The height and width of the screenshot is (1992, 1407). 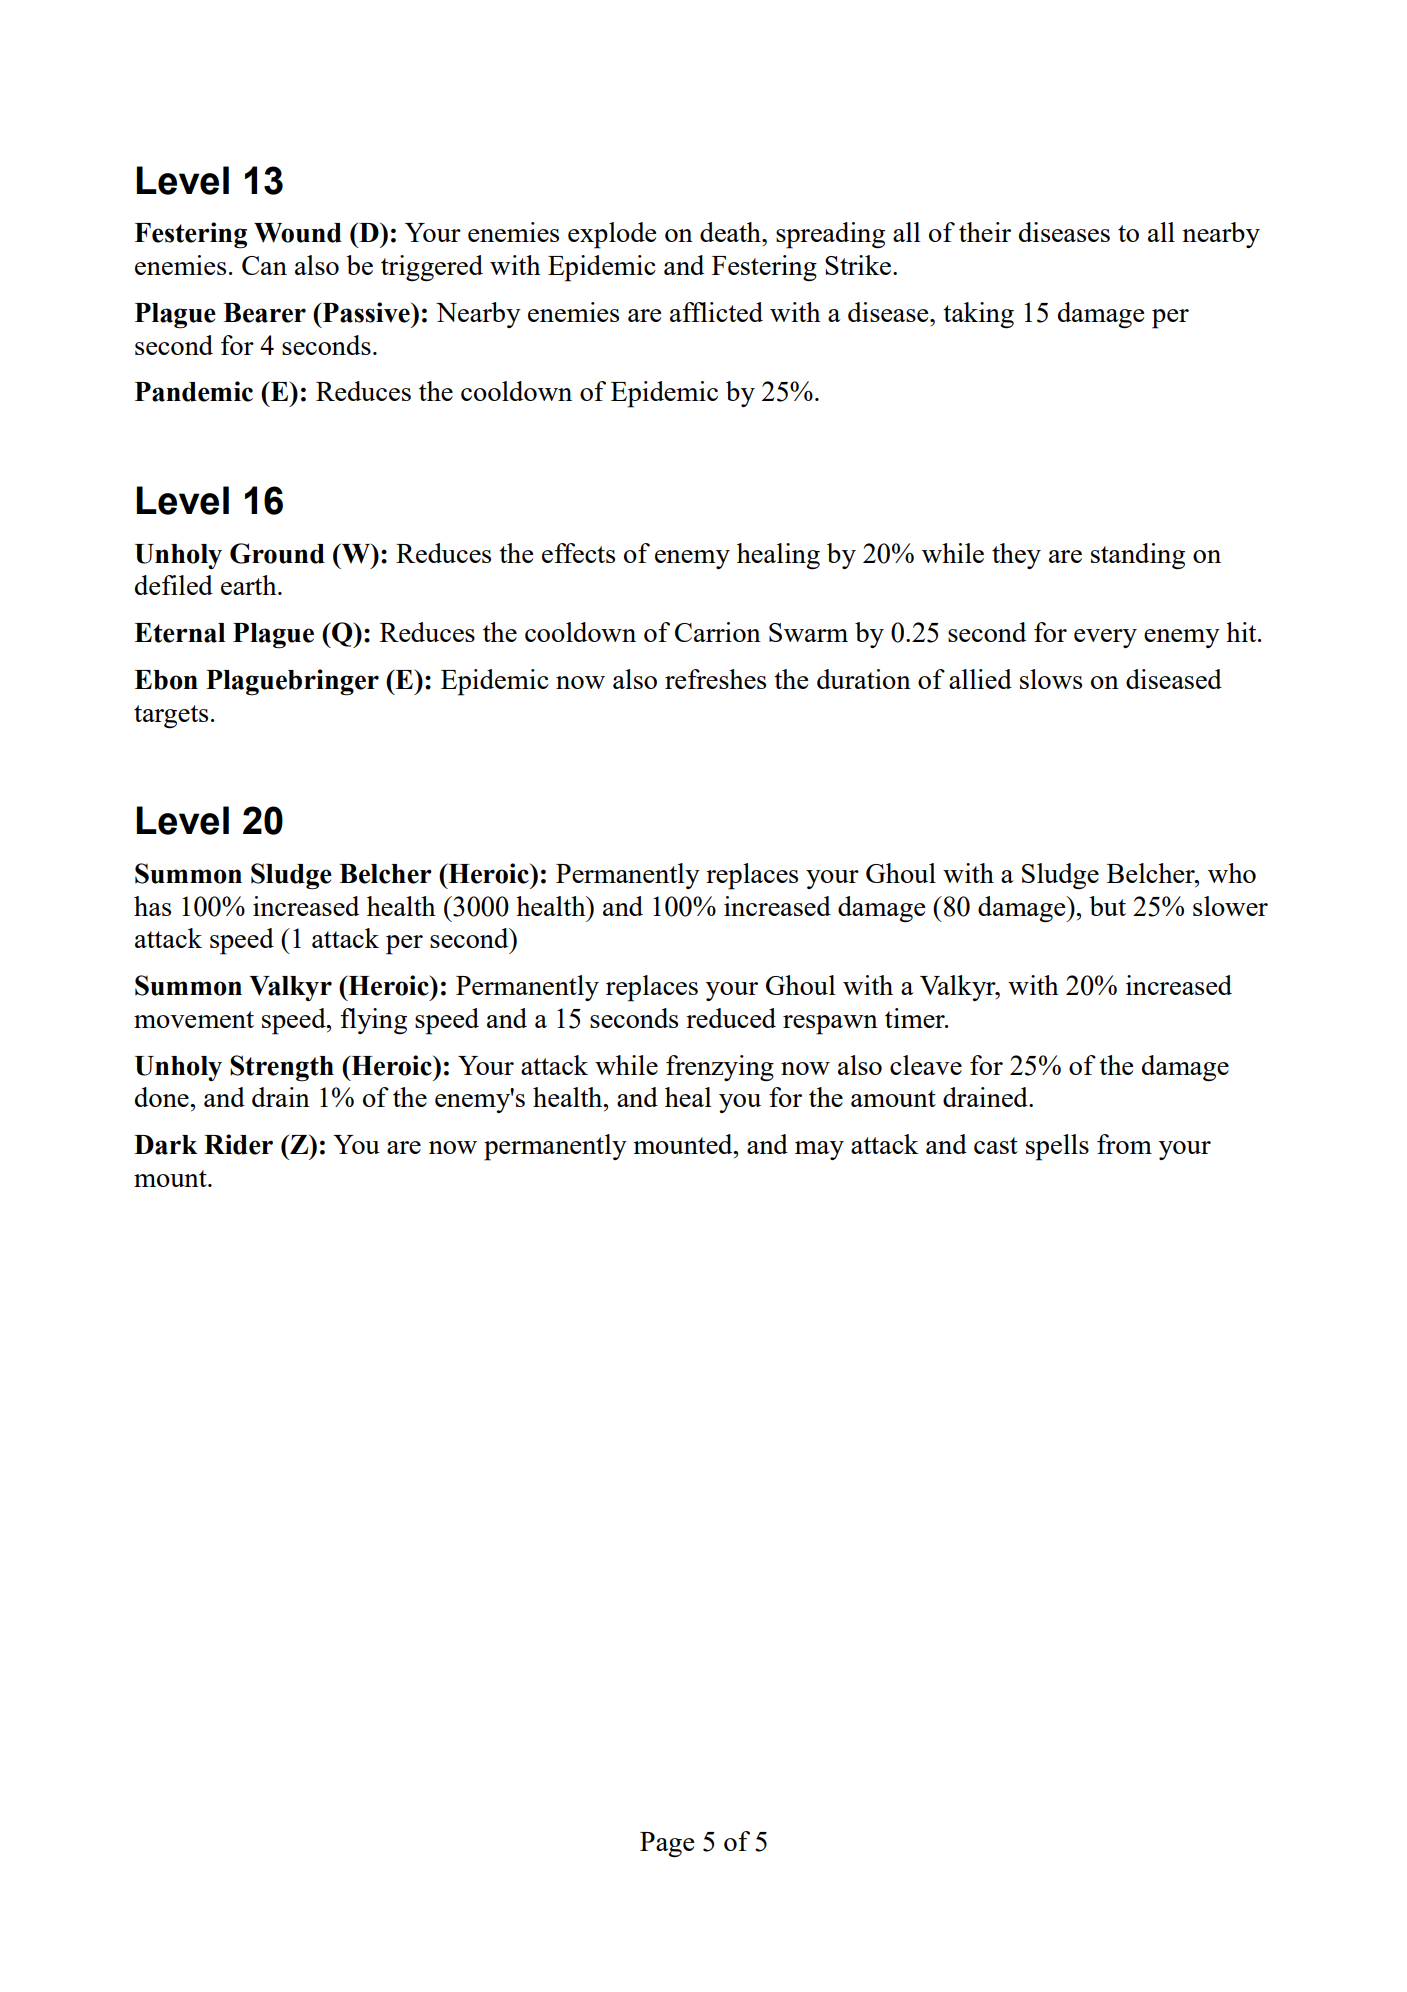 What do you see at coordinates (716, 312) in the screenshot?
I see `afflicted` at bounding box center [716, 312].
